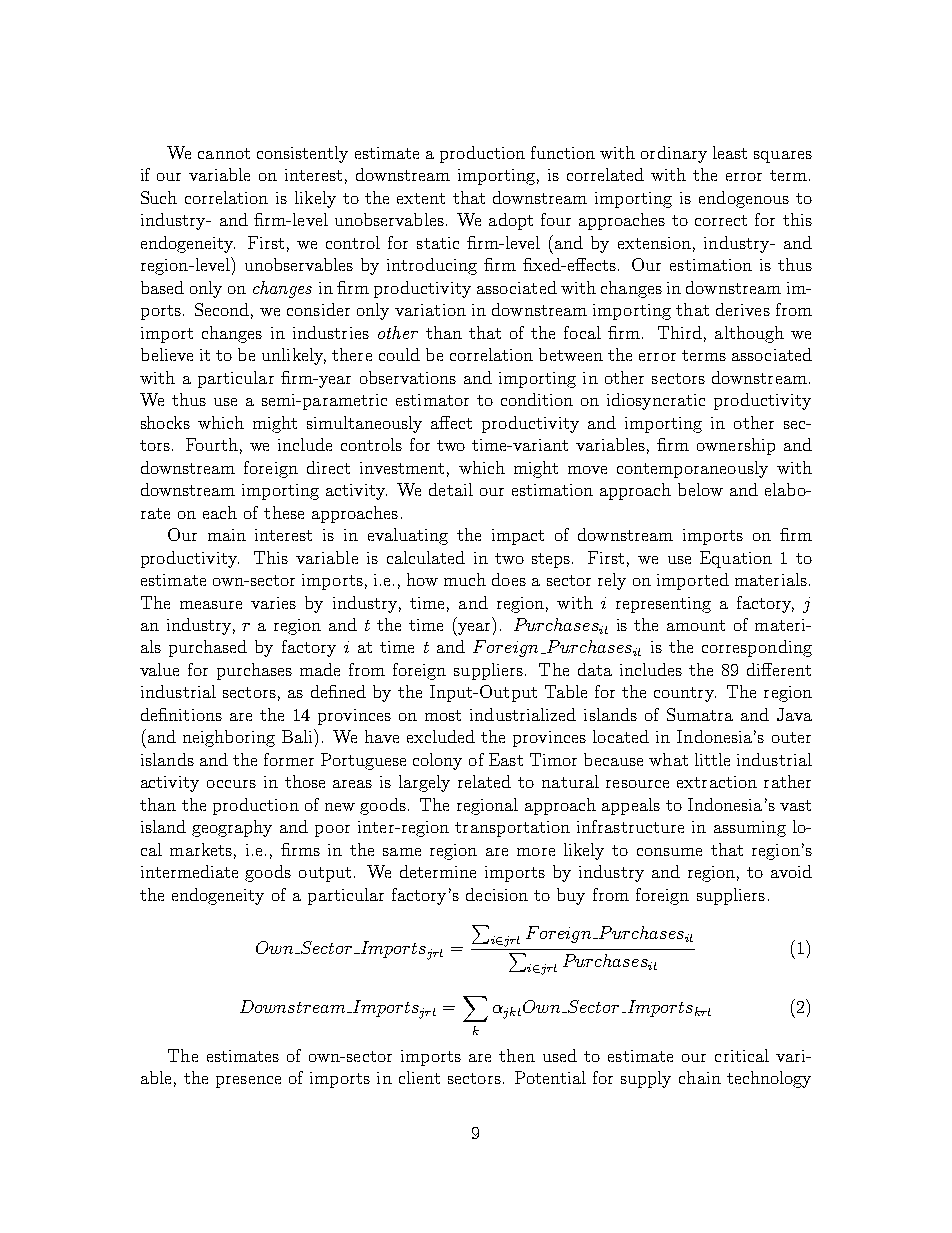 The width and height of the screenshot is (952, 1233). I want to click on endogenous, so click(744, 199).
